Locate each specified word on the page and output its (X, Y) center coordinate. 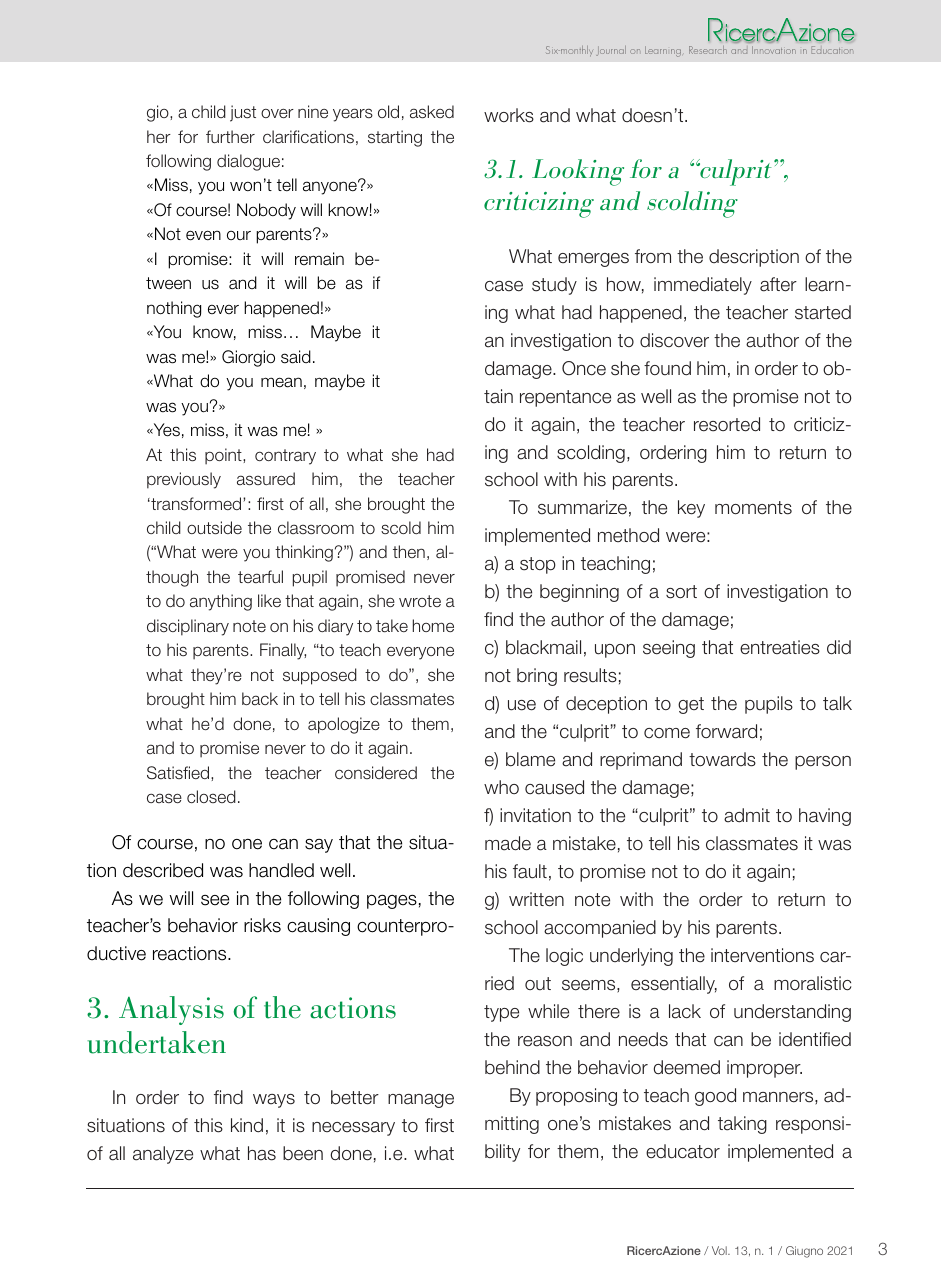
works (509, 115)
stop (538, 565)
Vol (720, 1250)
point (224, 456)
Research (708, 50)
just (243, 113)
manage (421, 1101)
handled (281, 870)
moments (753, 508)
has (262, 1153)
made (508, 843)
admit (747, 815)
